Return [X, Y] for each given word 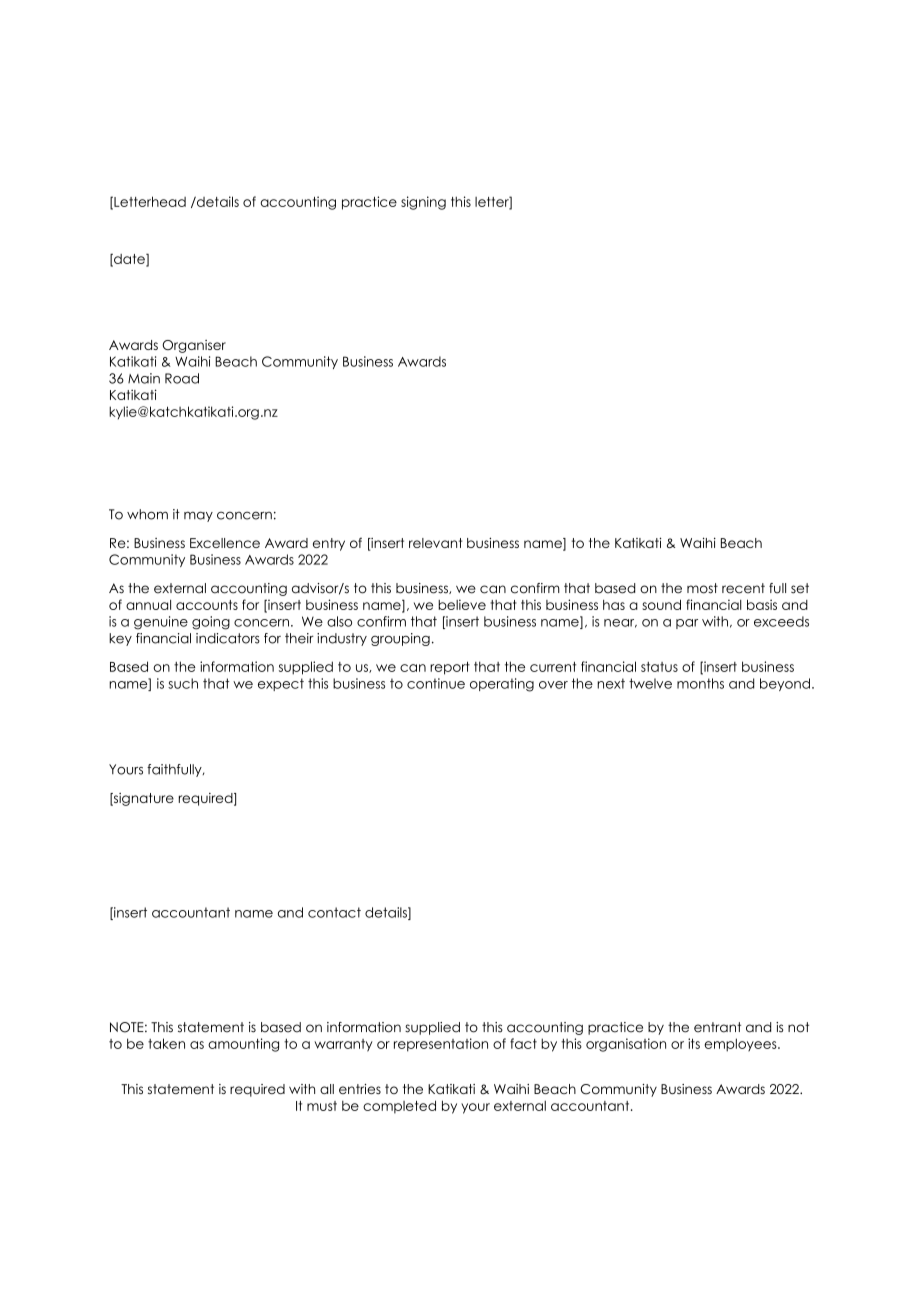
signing [423, 203]
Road [182, 378]
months [700, 683]
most [702, 588]
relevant [436, 543]
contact [334, 912]
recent [743, 588]
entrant [717, 1027]
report [450, 668]
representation [441, 1045]
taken [166, 1043]
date [129, 260]
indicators [228, 638]
